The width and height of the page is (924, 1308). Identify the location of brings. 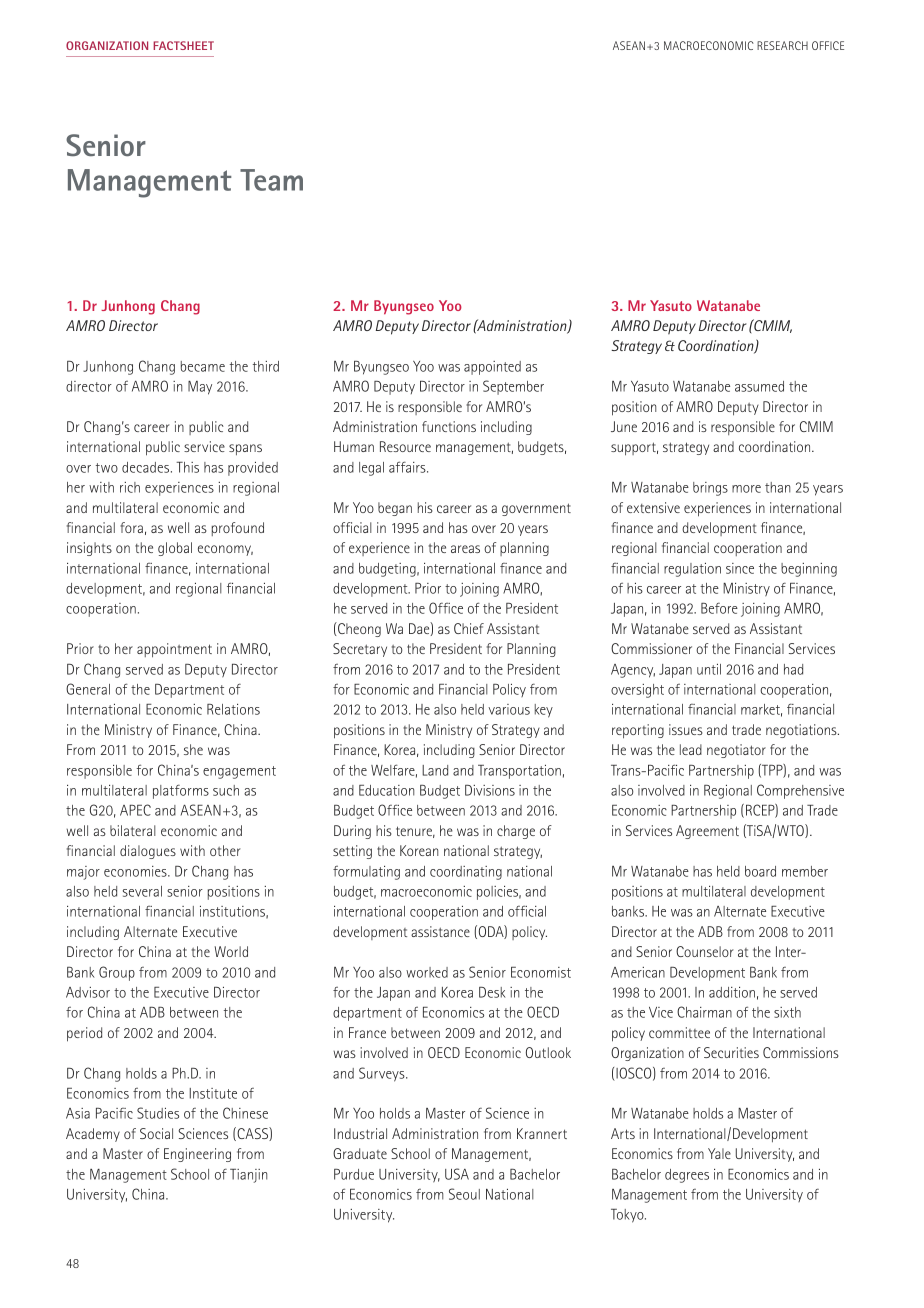
(710, 489).
